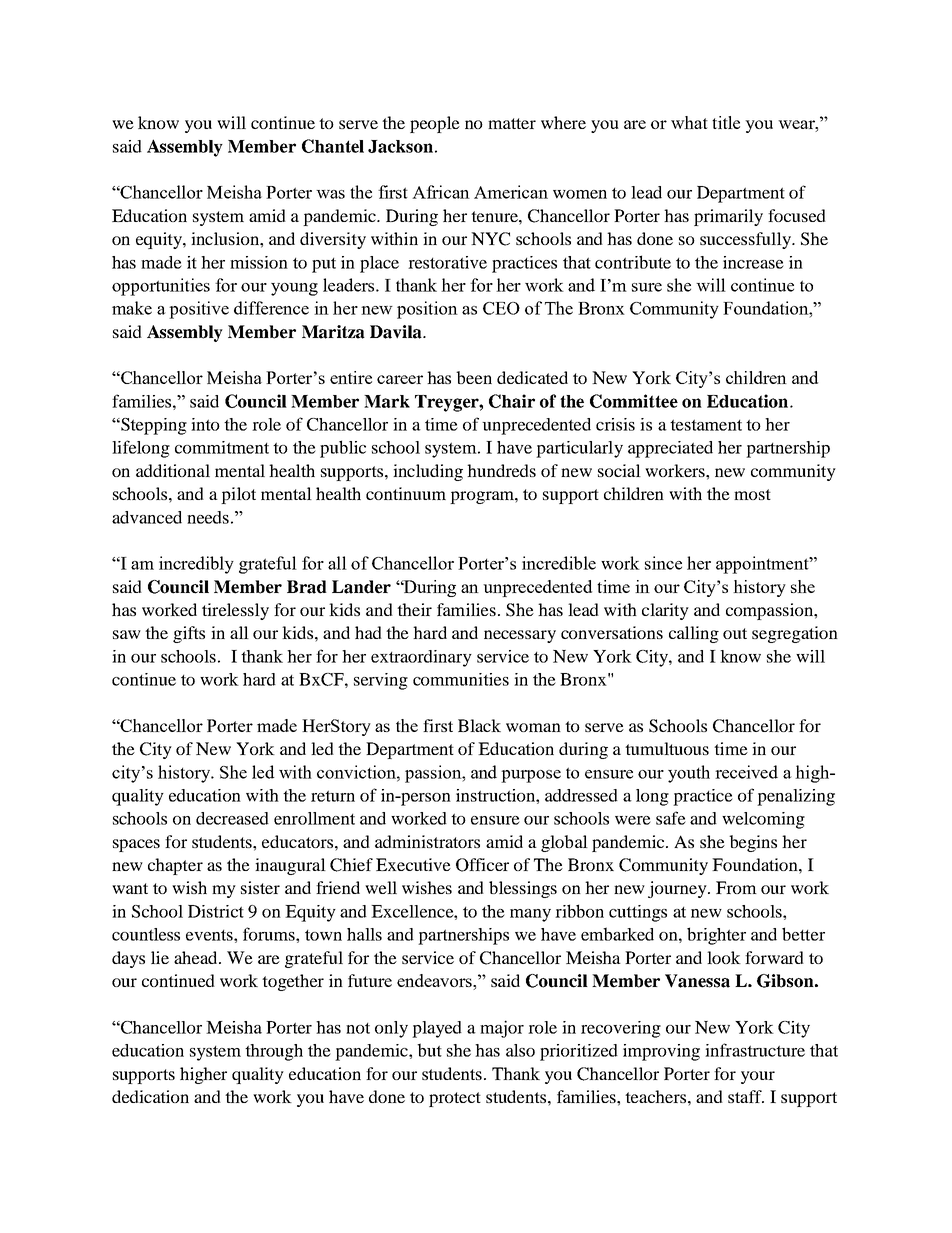 The height and width of the screenshot is (1233, 952). I want to click on commitment, so click(222, 447).
